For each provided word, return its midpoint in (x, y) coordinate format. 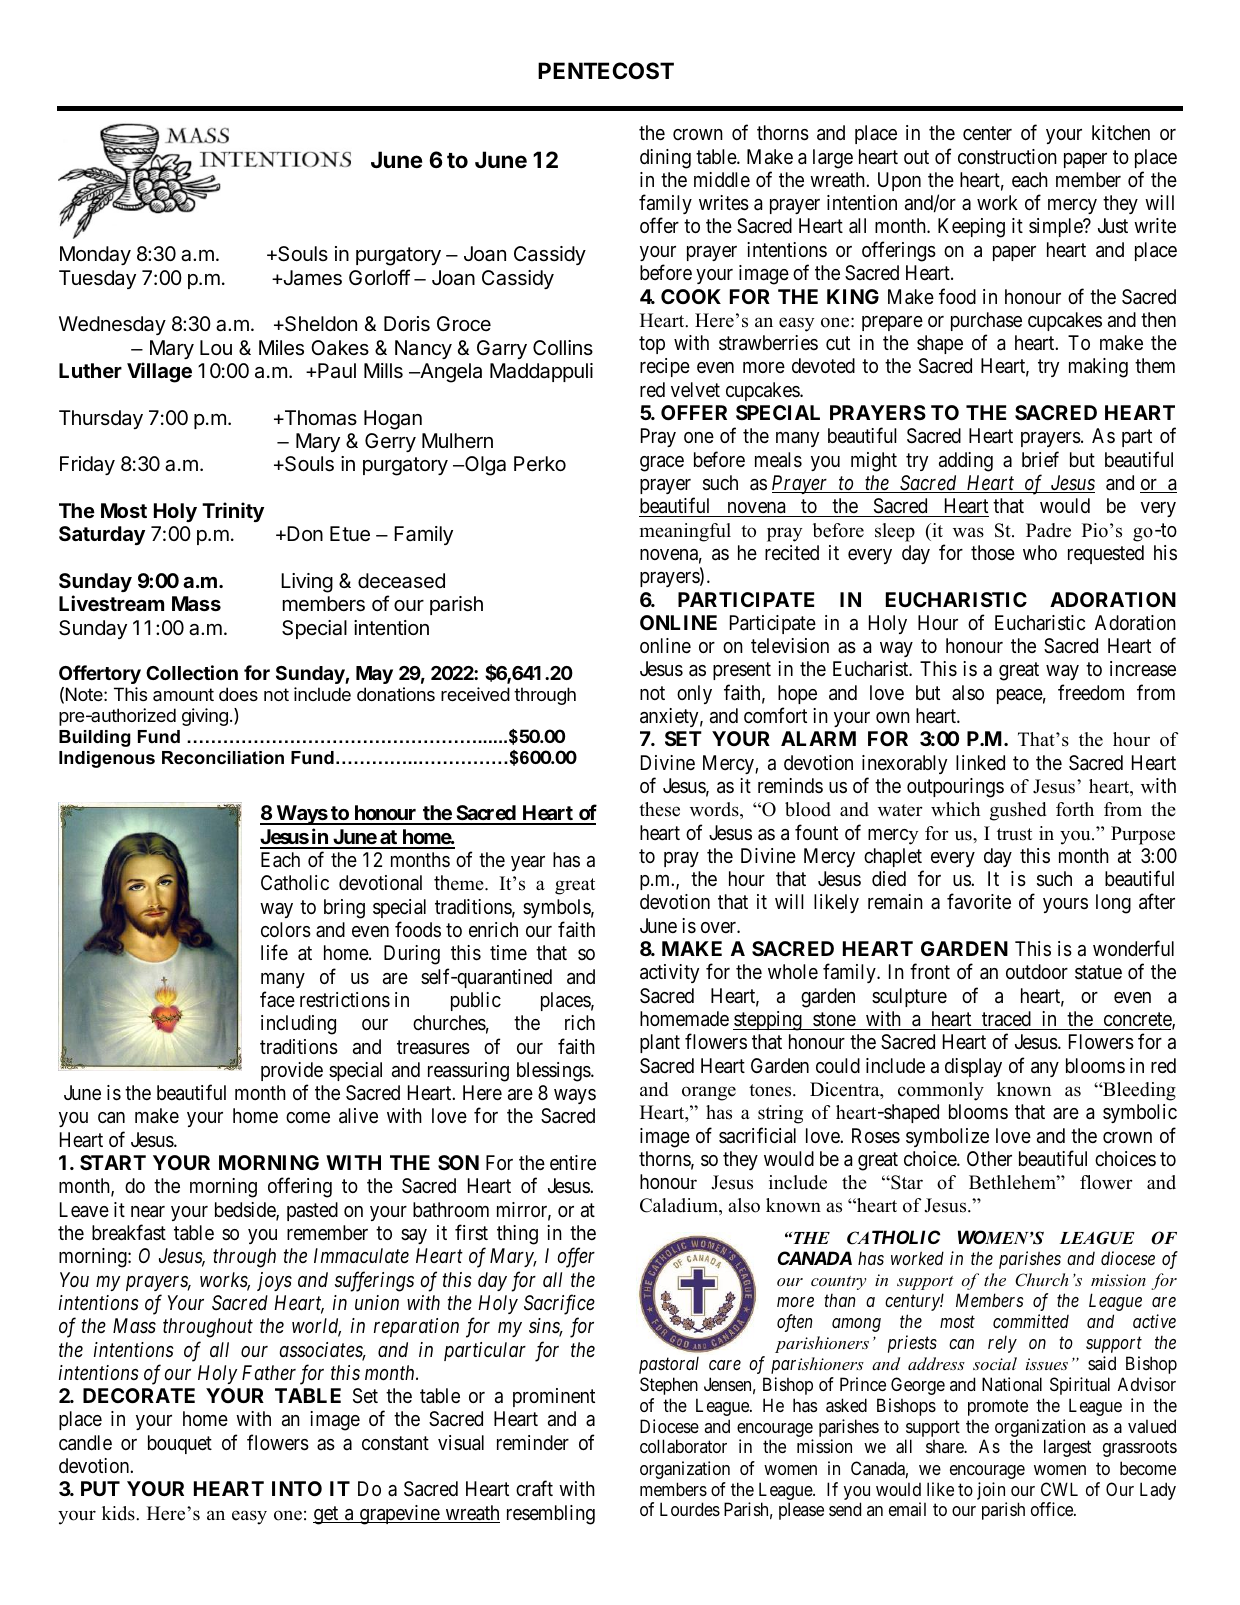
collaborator (683, 1446)
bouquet (180, 1444)
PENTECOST (606, 71)
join (991, 1491)
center (987, 133)
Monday (95, 255)
